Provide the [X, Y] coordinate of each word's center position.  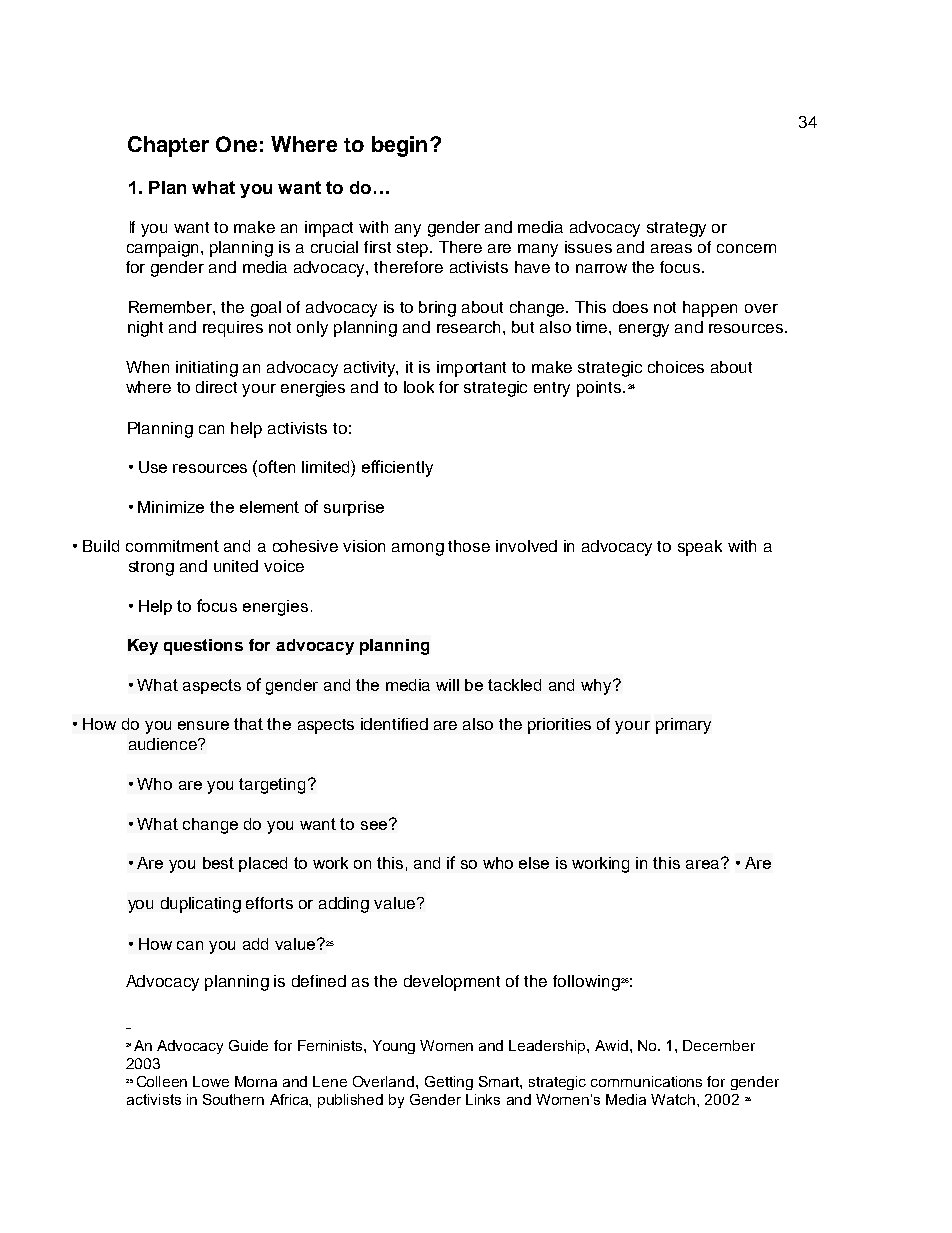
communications [646, 1081]
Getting [449, 1083]
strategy [676, 229]
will [447, 685]
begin [399, 146]
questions [203, 647]
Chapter [168, 146]
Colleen [162, 1081]
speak [700, 548]
